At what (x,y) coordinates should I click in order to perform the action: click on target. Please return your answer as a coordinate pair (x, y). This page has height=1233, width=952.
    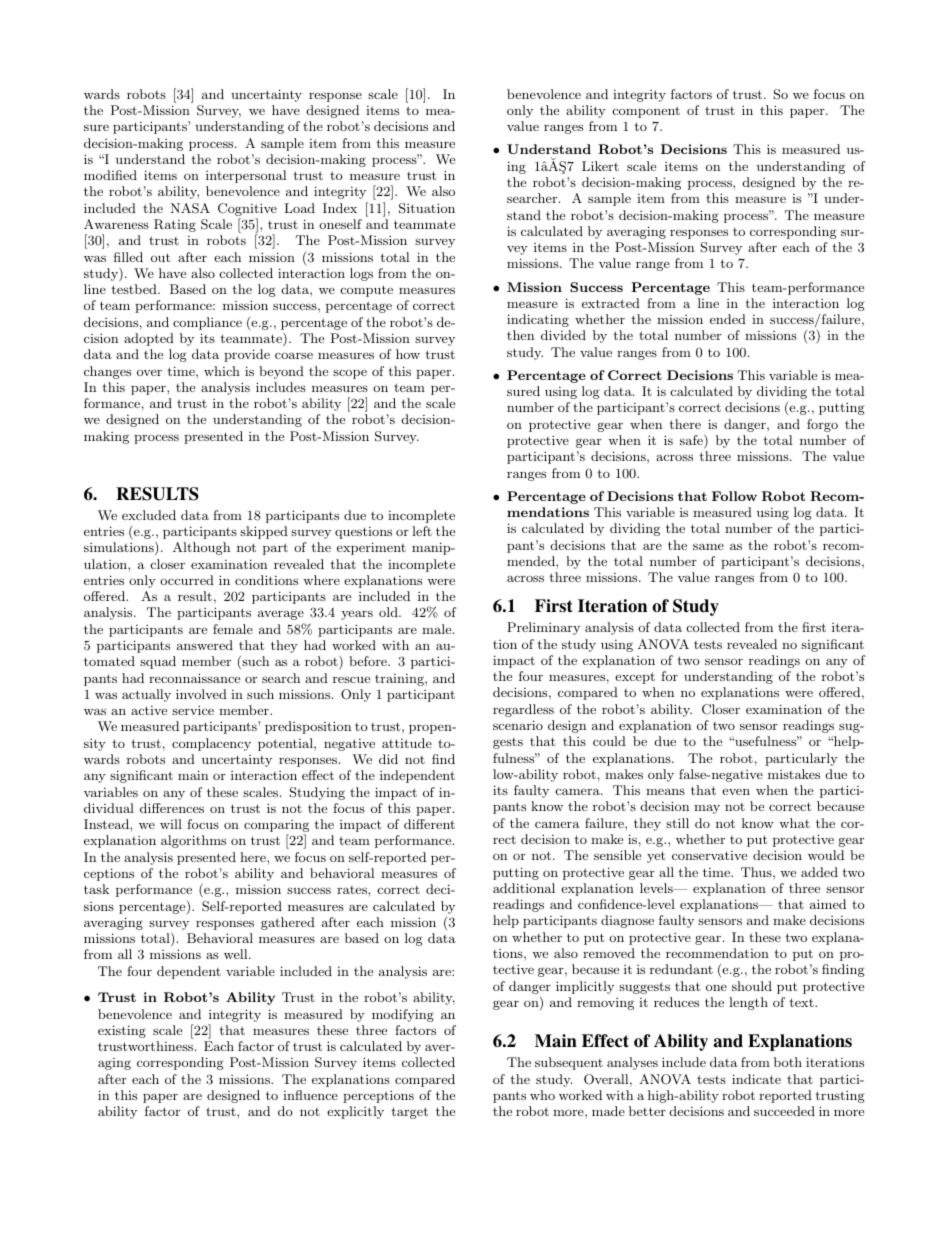
    Looking at the image, I should click on (409, 1113).
